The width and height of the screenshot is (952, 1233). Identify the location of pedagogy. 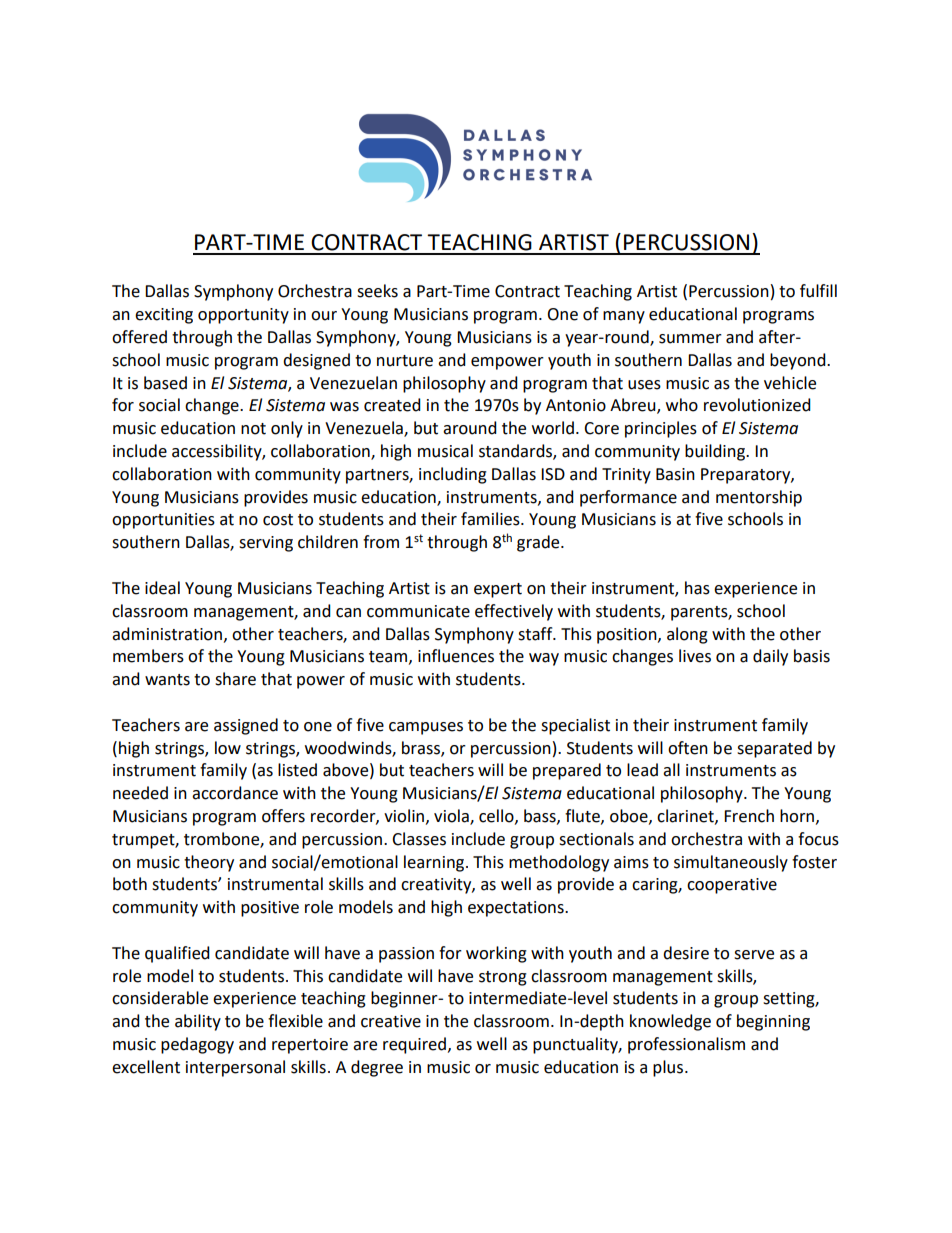
(197, 1045).
